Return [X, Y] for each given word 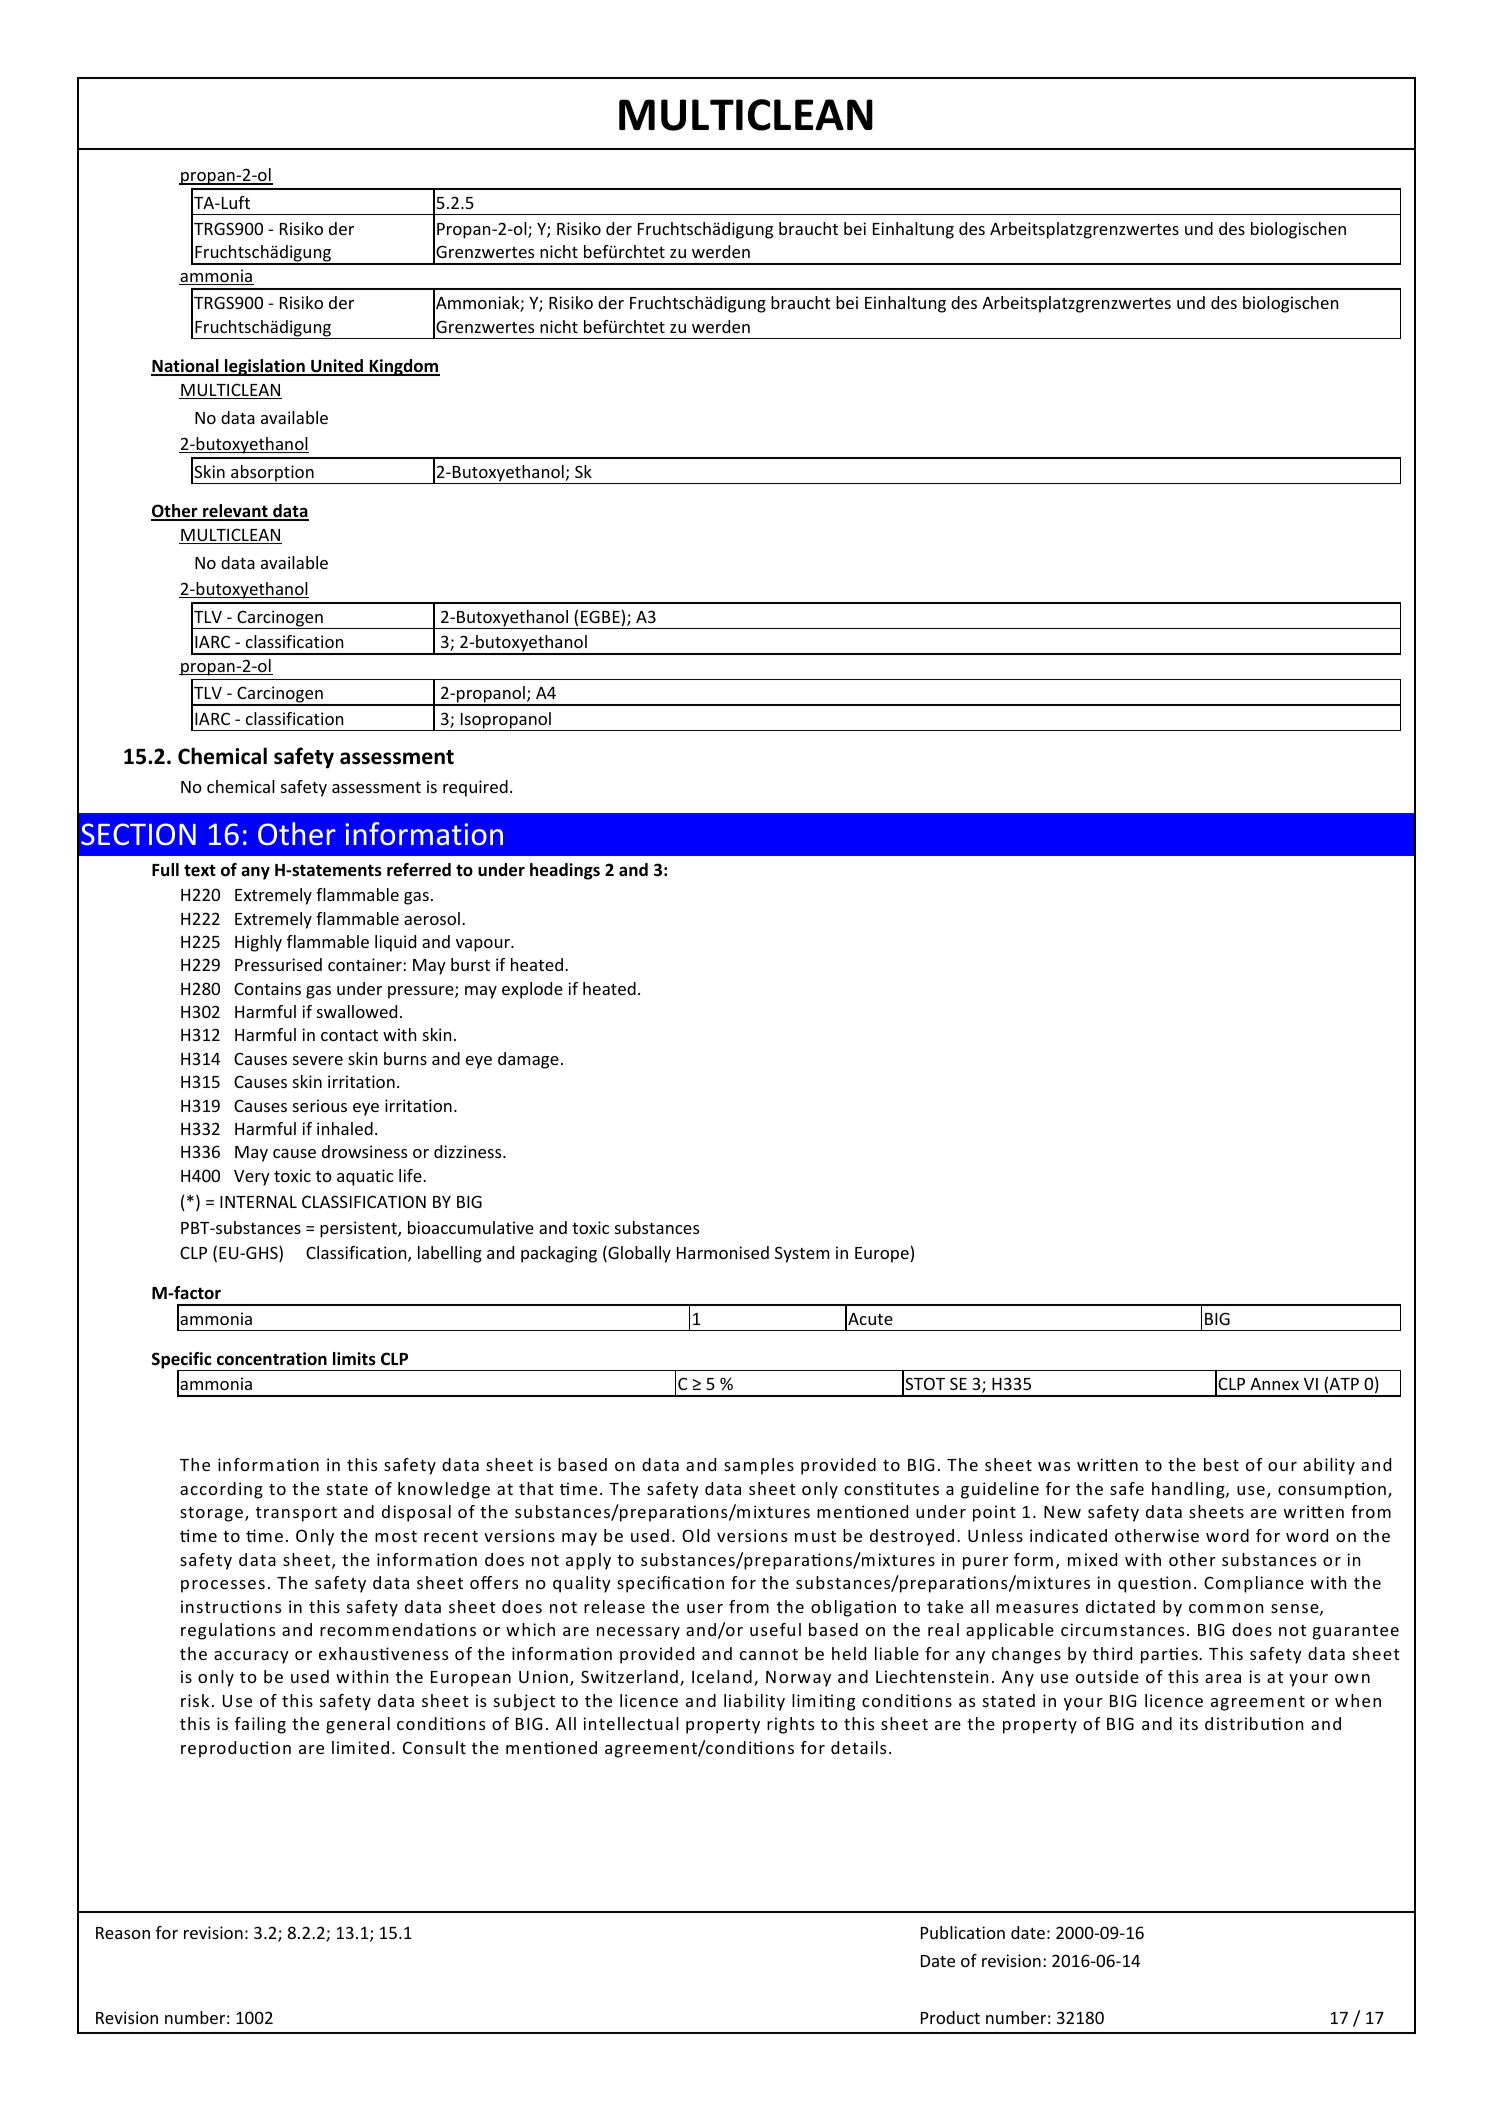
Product [950, 2017]
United [337, 367]
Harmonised [723, 1252]
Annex [1274, 1384]
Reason [123, 1933]
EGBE [600, 616]
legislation [265, 367]
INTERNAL [258, 1202]
